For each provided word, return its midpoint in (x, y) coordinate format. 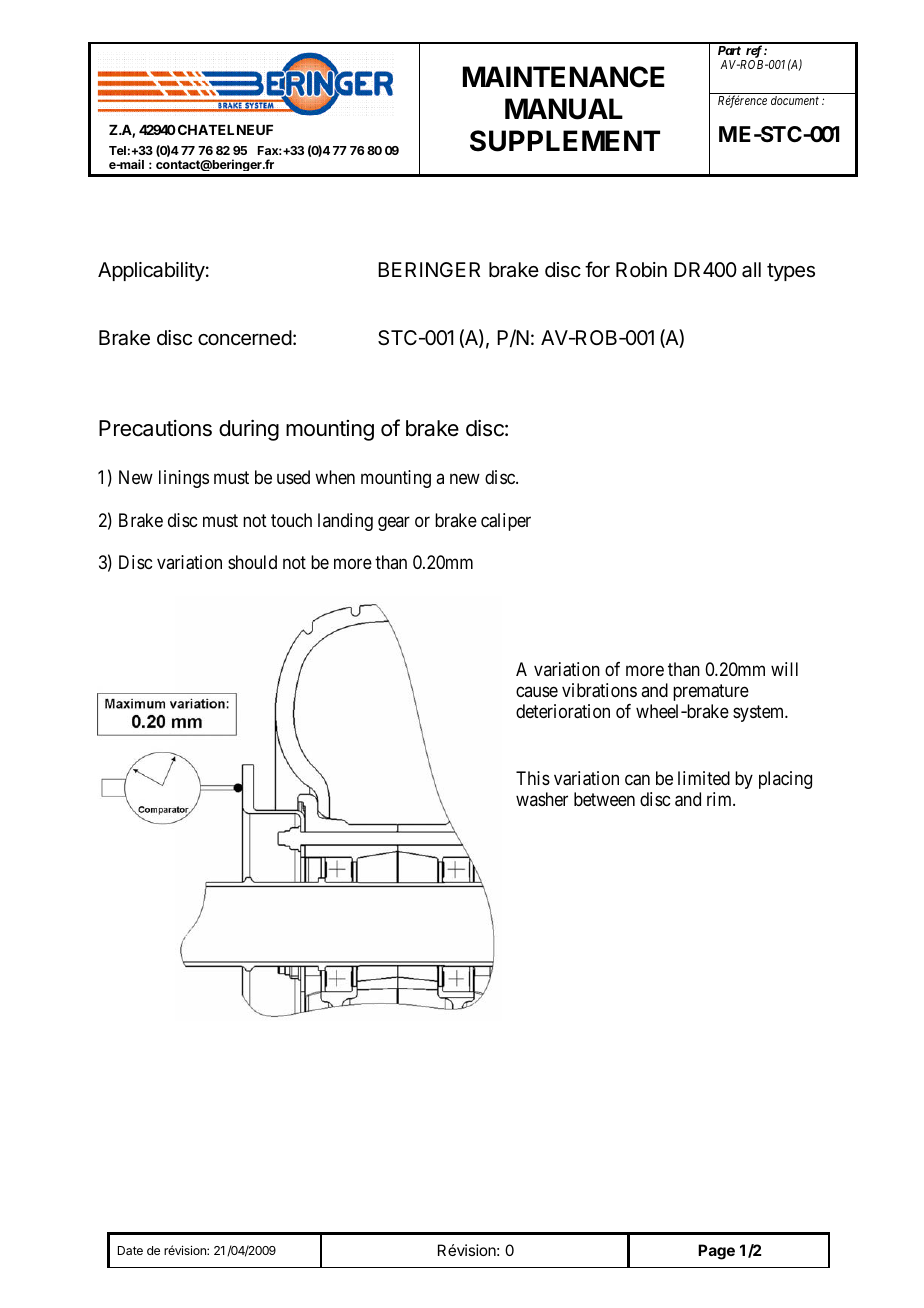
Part (729, 50)
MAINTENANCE (564, 77)
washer (542, 799)
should (252, 562)
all (751, 270)
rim (720, 799)
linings (184, 479)
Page (716, 1252)
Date (130, 1250)
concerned (245, 338)
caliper (506, 522)
